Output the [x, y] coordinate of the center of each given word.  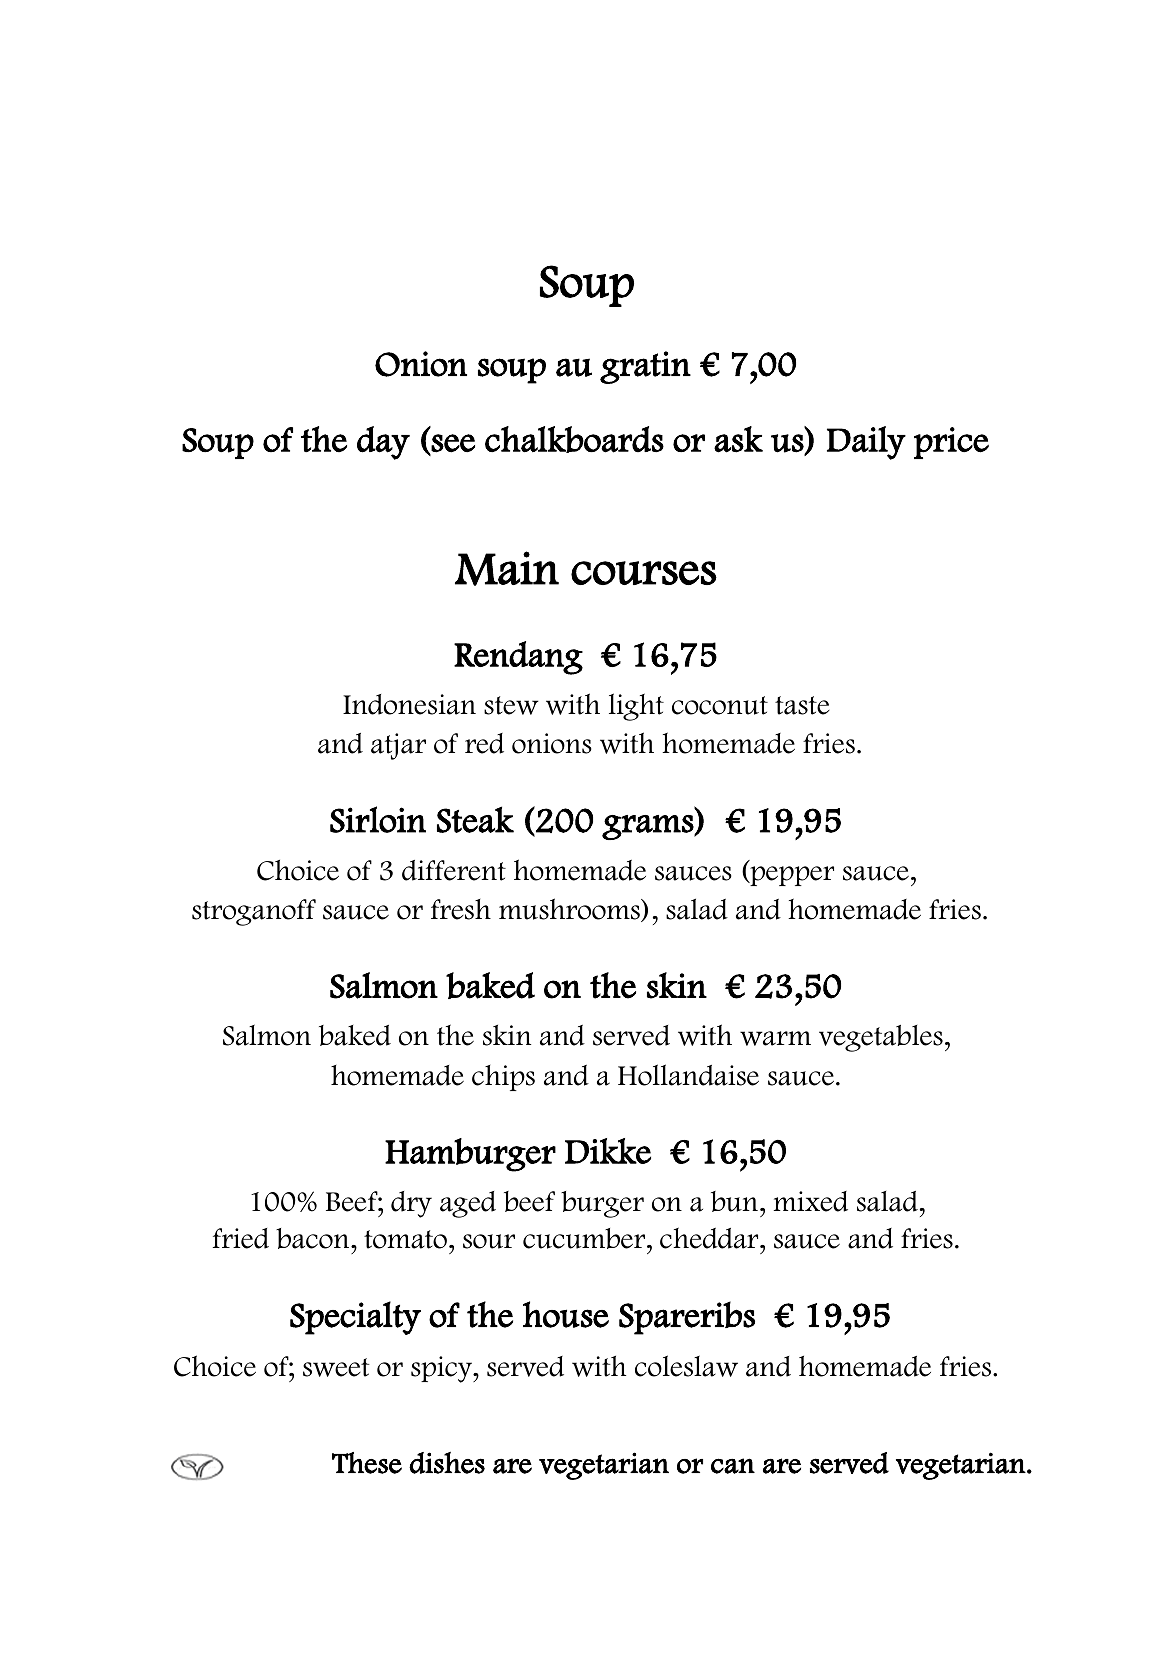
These [367, 1463]
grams [648, 827]
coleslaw [686, 1366]
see [453, 443]
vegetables [881, 1038]
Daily [866, 443]
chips [503, 1078]
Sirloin [378, 819]
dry [411, 1204]
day [383, 443]
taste [802, 705]
